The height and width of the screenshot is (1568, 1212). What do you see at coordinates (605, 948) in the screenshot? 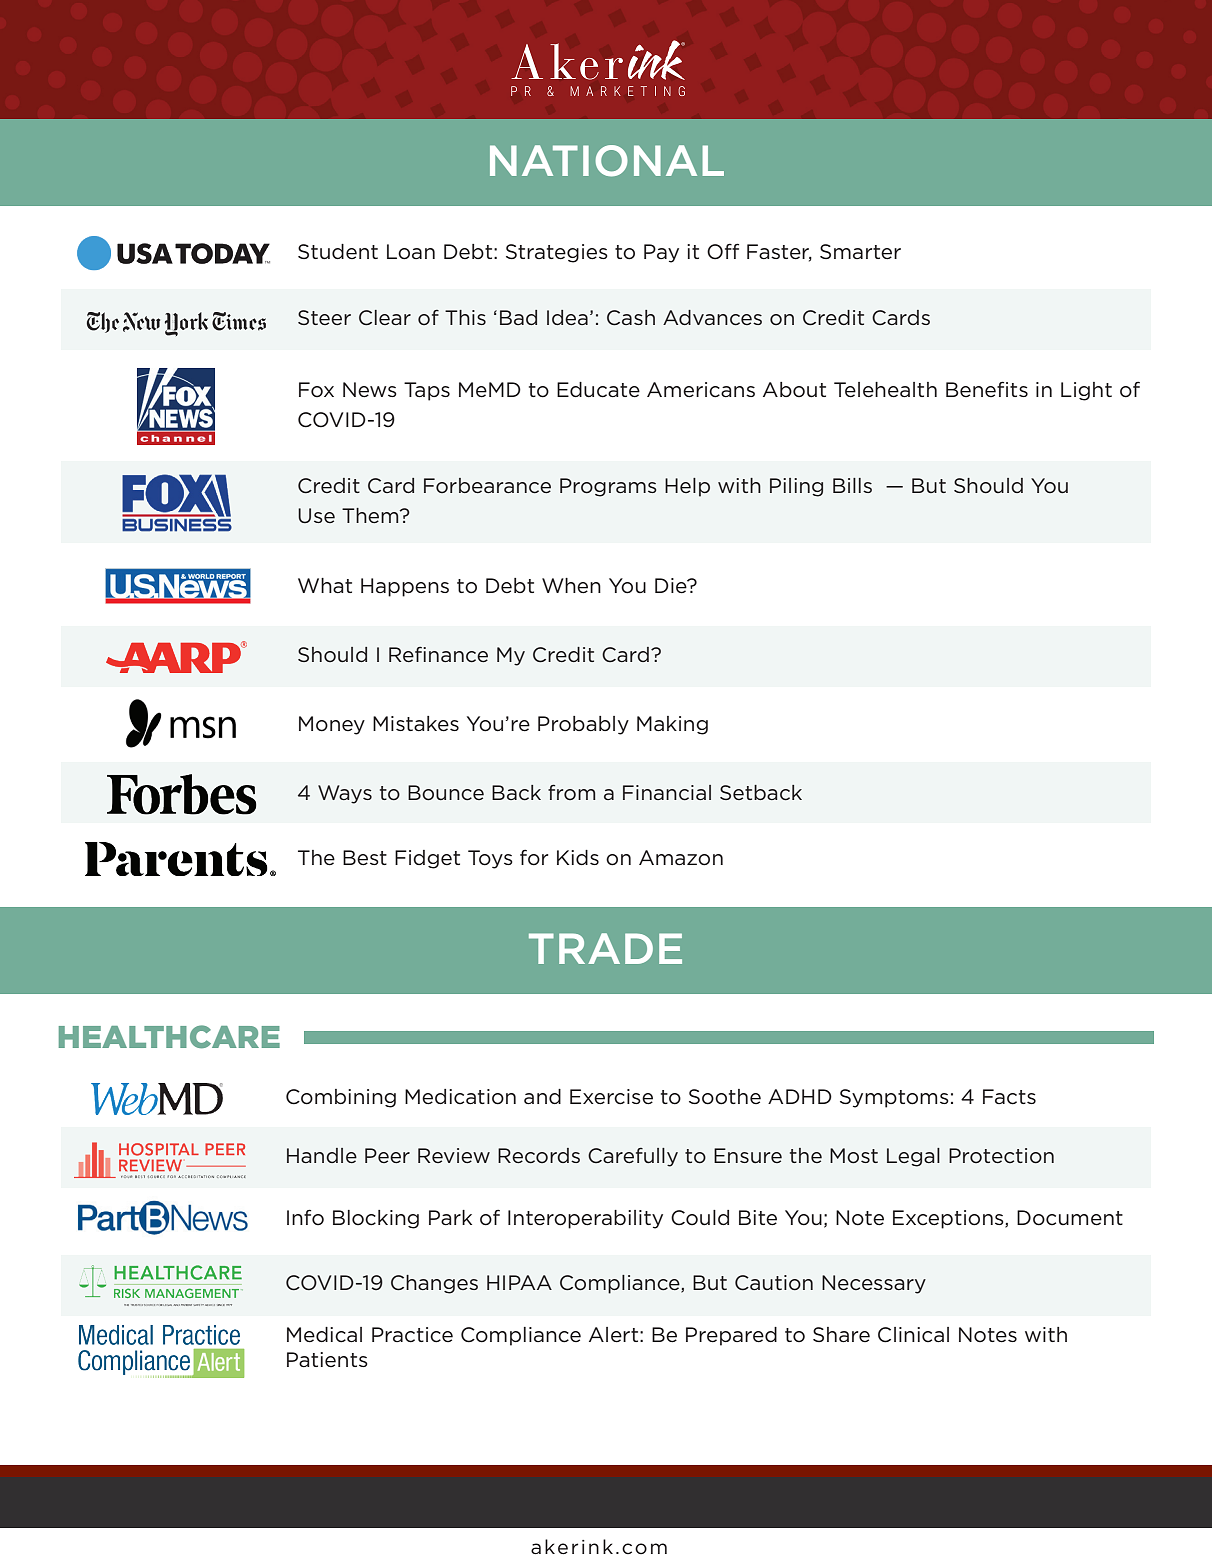
I see `TRADE` at bounding box center [605, 948].
